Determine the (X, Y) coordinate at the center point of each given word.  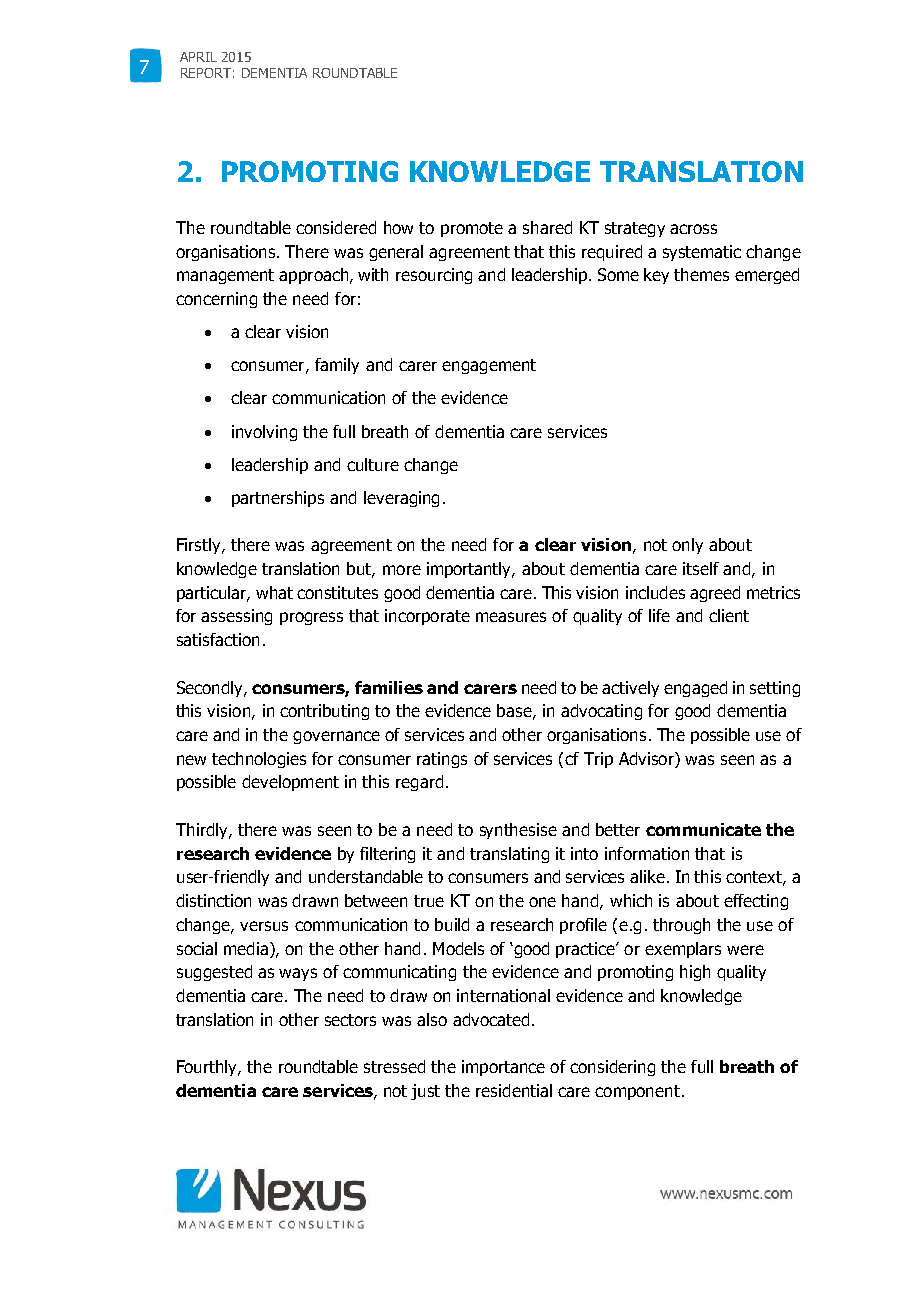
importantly (470, 570)
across (693, 229)
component (637, 1092)
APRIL (198, 57)
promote (472, 229)
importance (503, 1068)
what (274, 592)
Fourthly (208, 1068)
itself (701, 568)
